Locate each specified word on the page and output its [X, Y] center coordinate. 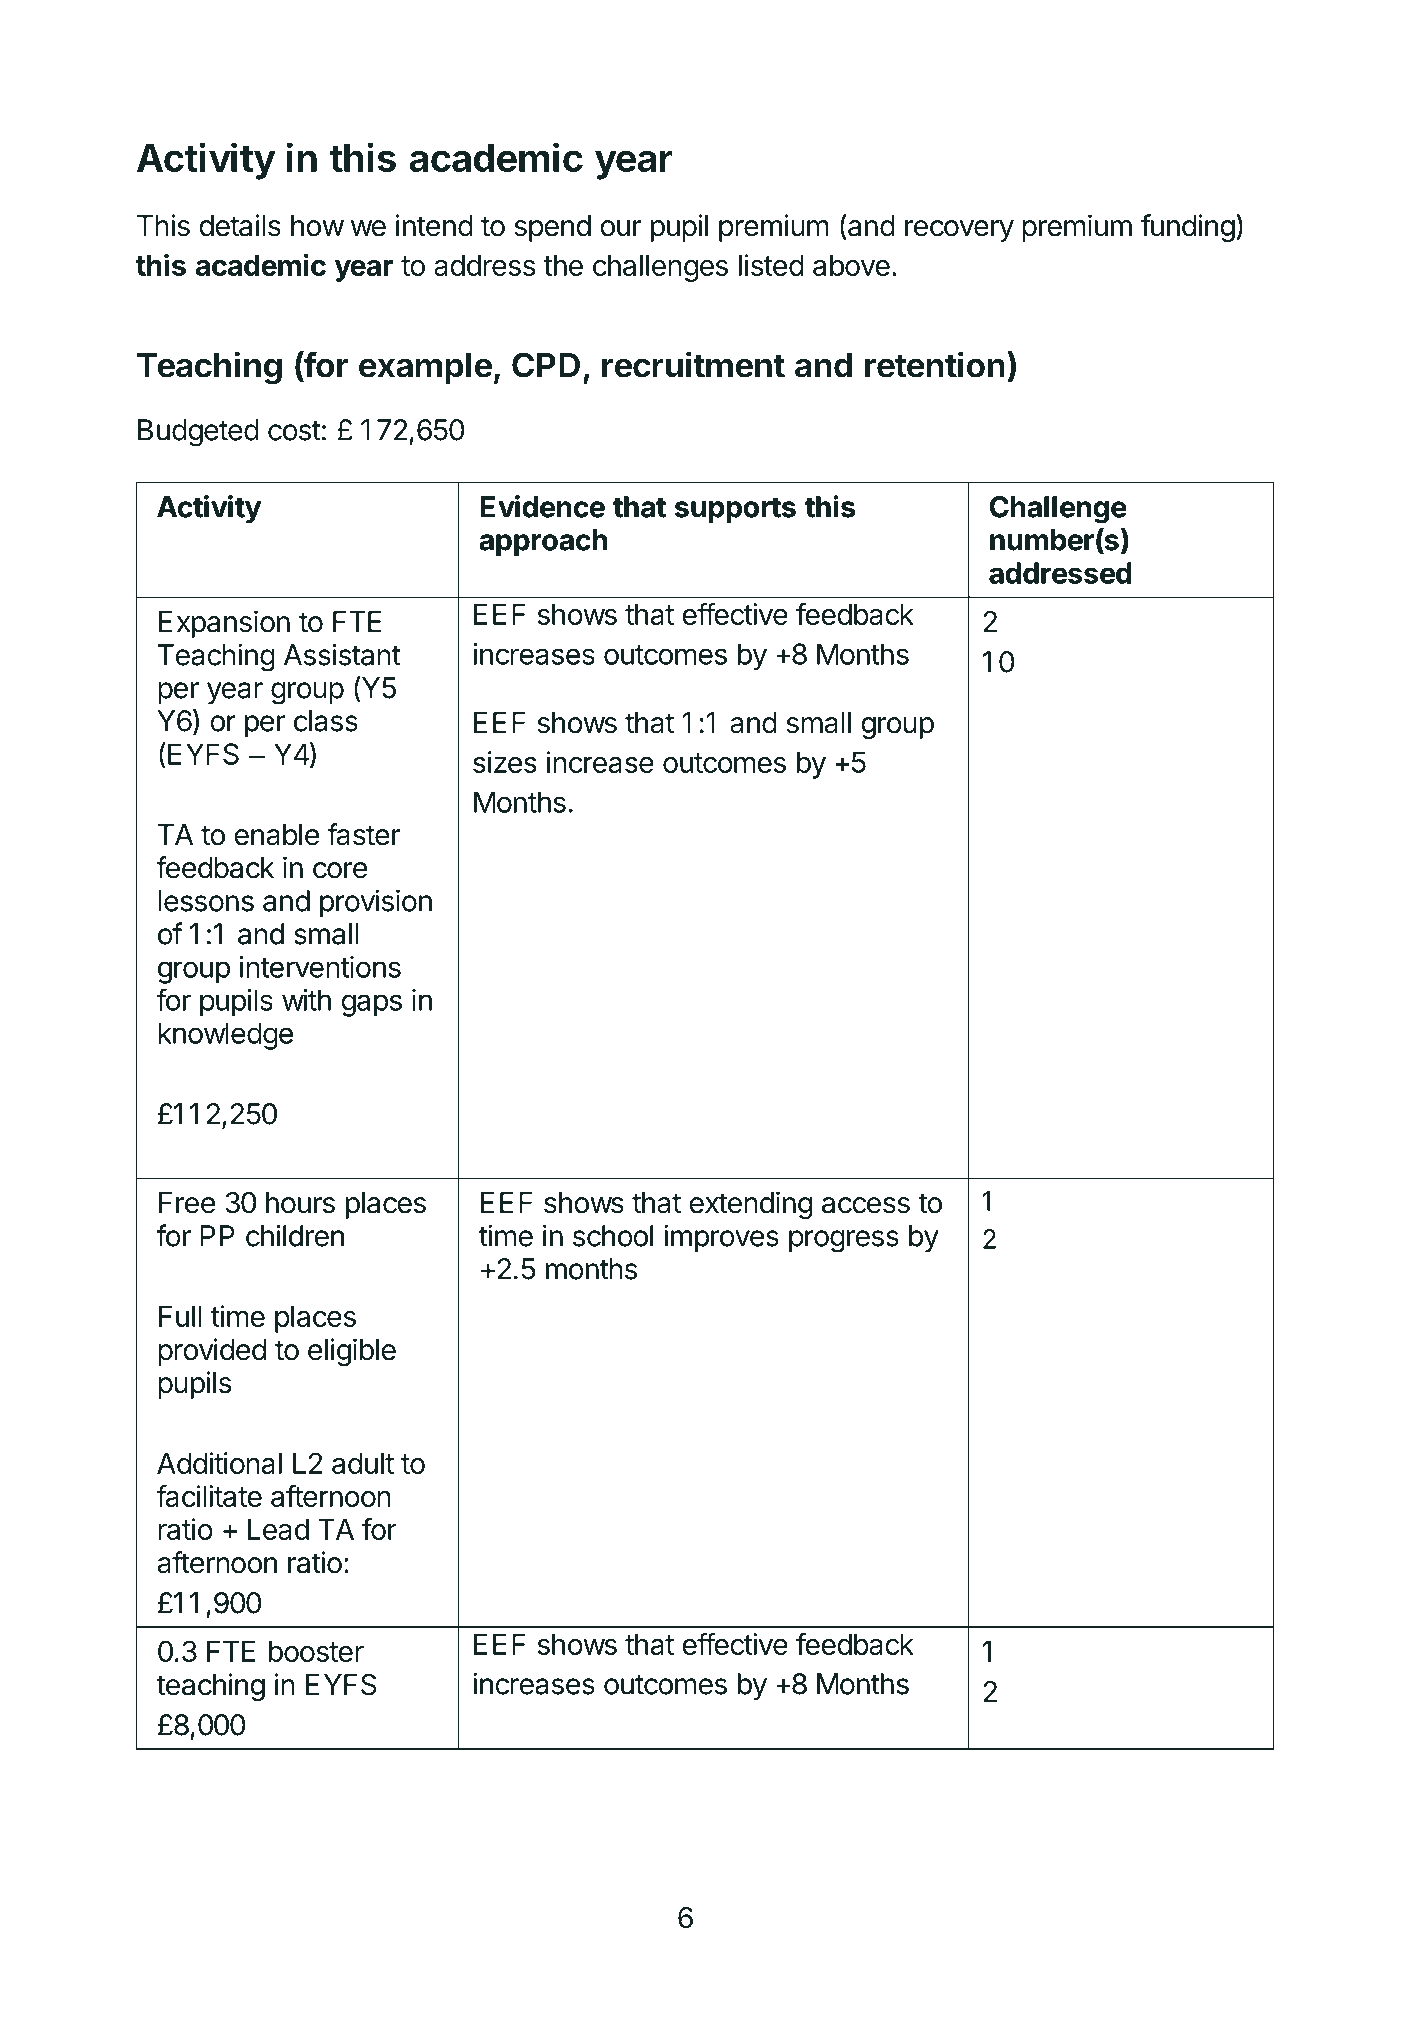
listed [771, 265]
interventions [320, 967]
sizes [505, 762]
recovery [959, 231]
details [240, 225]
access [866, 1205]
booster [316, 1651]
